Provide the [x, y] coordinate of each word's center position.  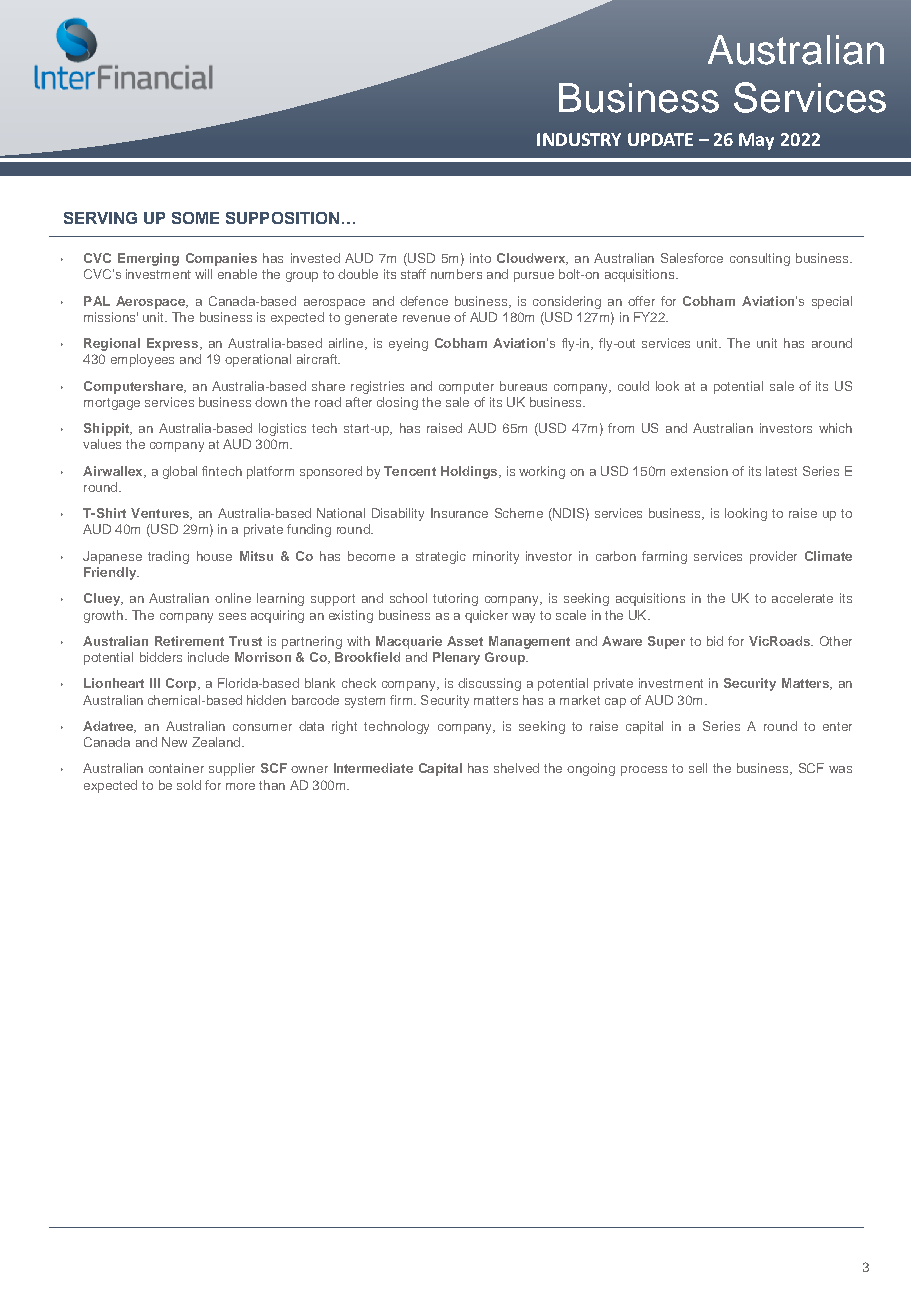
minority [496, 557]
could [633, 386]
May [756, 141]
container [176, 768]
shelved [516, 768]
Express [174, 344]
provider [773, 557]
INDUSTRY [579, 139]
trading [168, 557]
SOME [195, 218]
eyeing [408, 344]
